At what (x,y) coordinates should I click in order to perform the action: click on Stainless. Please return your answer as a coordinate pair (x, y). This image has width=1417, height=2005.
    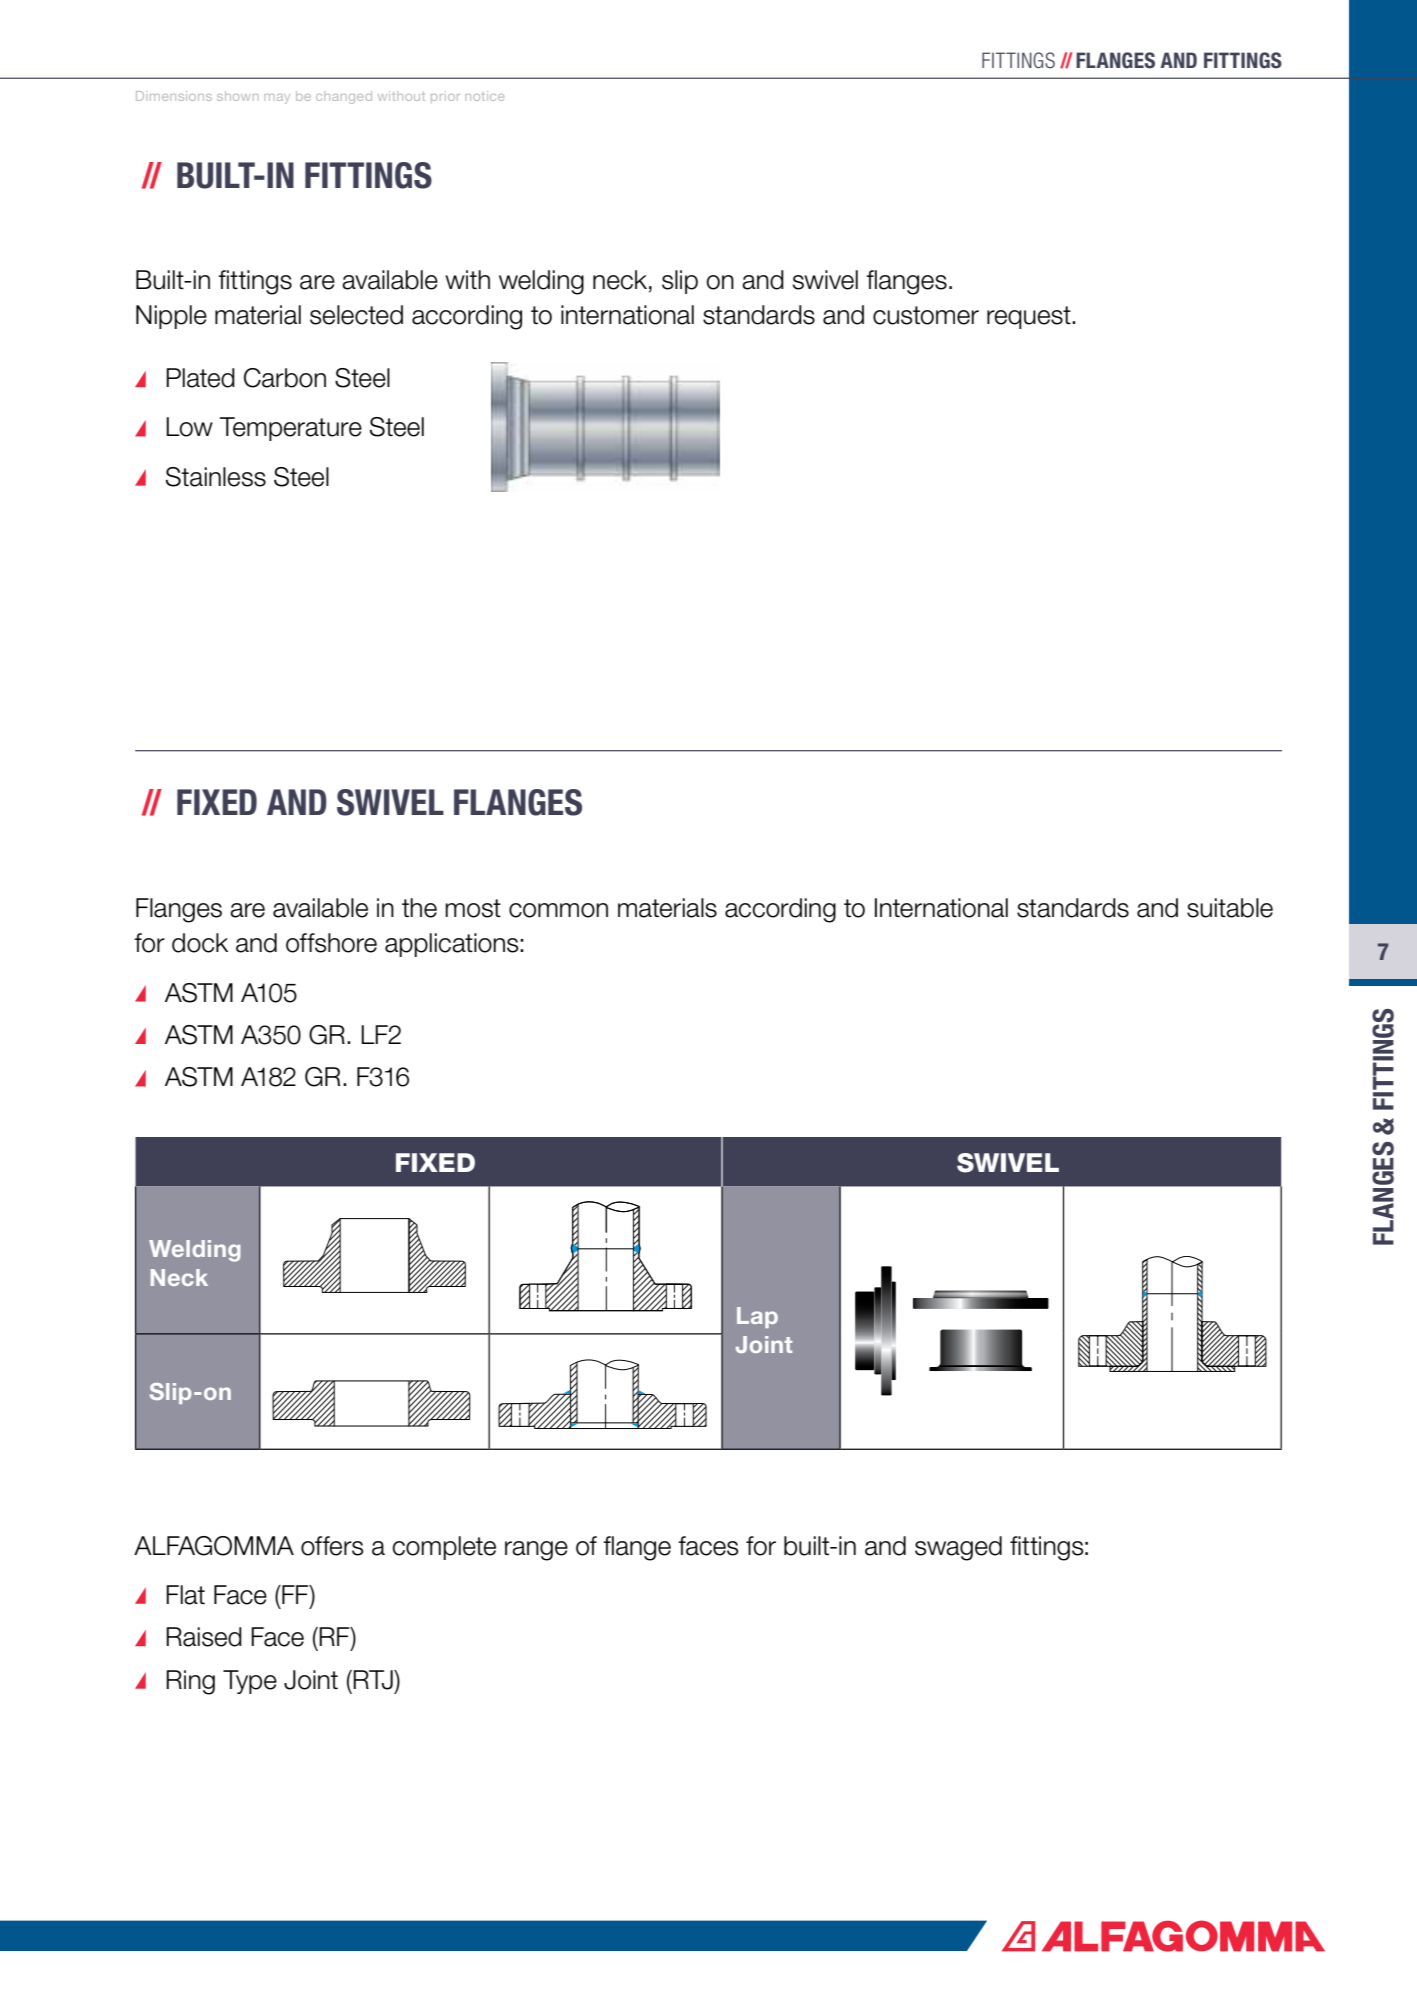
    Looking at the image, I should click on (216, 477).
